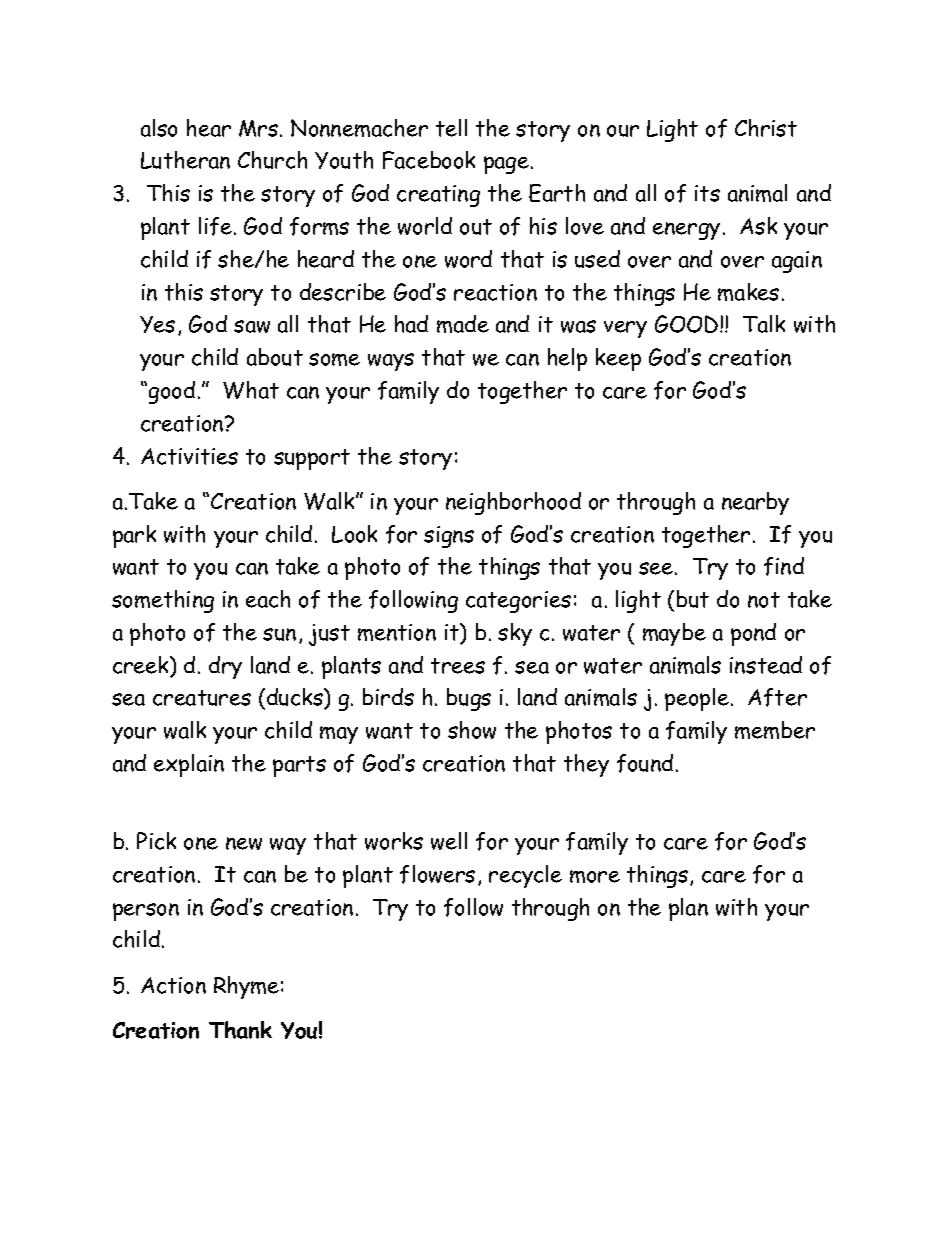 This screenshot has width=952, height=1233. Describe the element at coordinates (472, 730) in the screenshot. I see `show` at that location.
